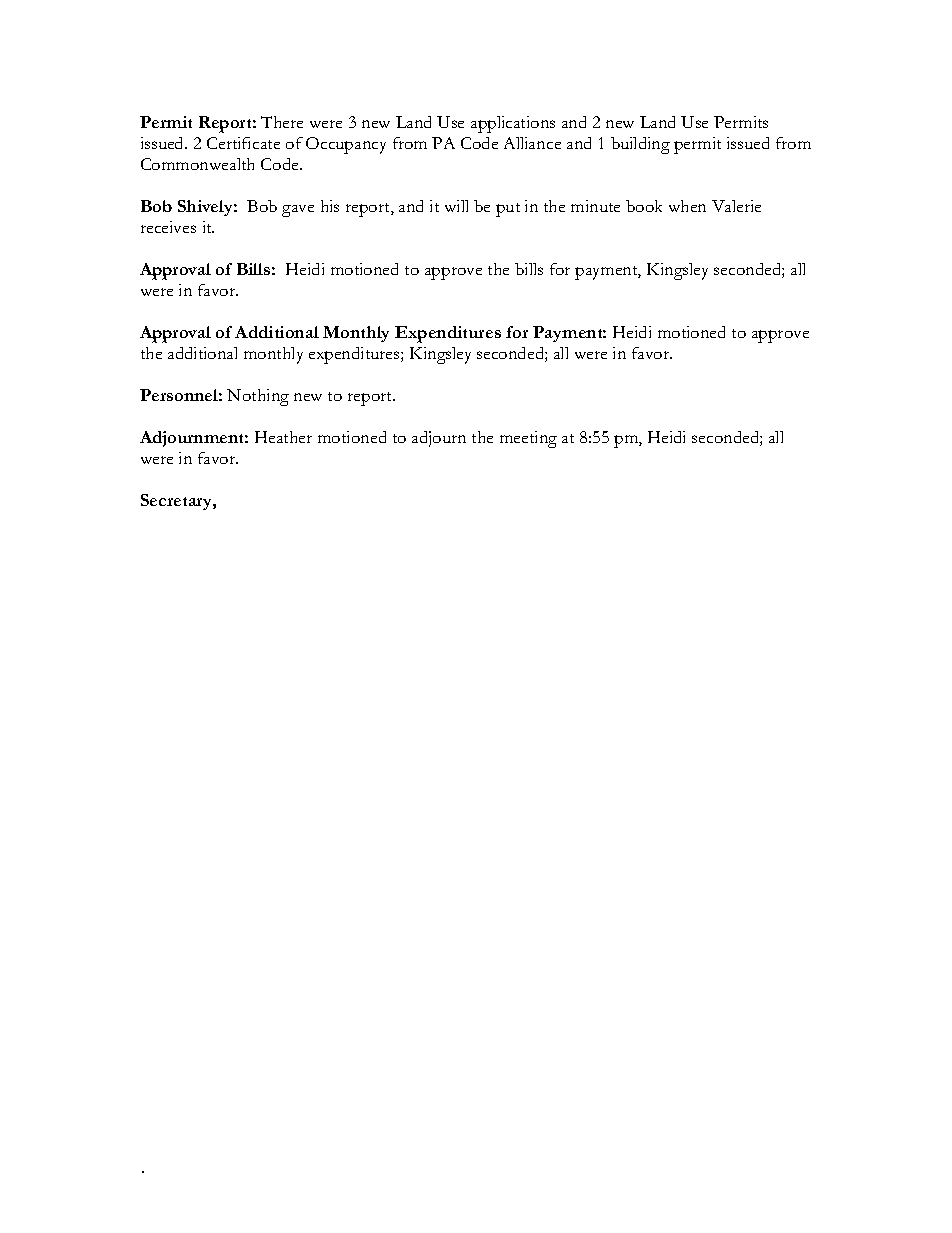 Image resolution: width=952 pixels, height=1233 pixels. What do you see at coordinates (258, 397) in the image?
I see `Nothing` at bounding box center [258, 397].
